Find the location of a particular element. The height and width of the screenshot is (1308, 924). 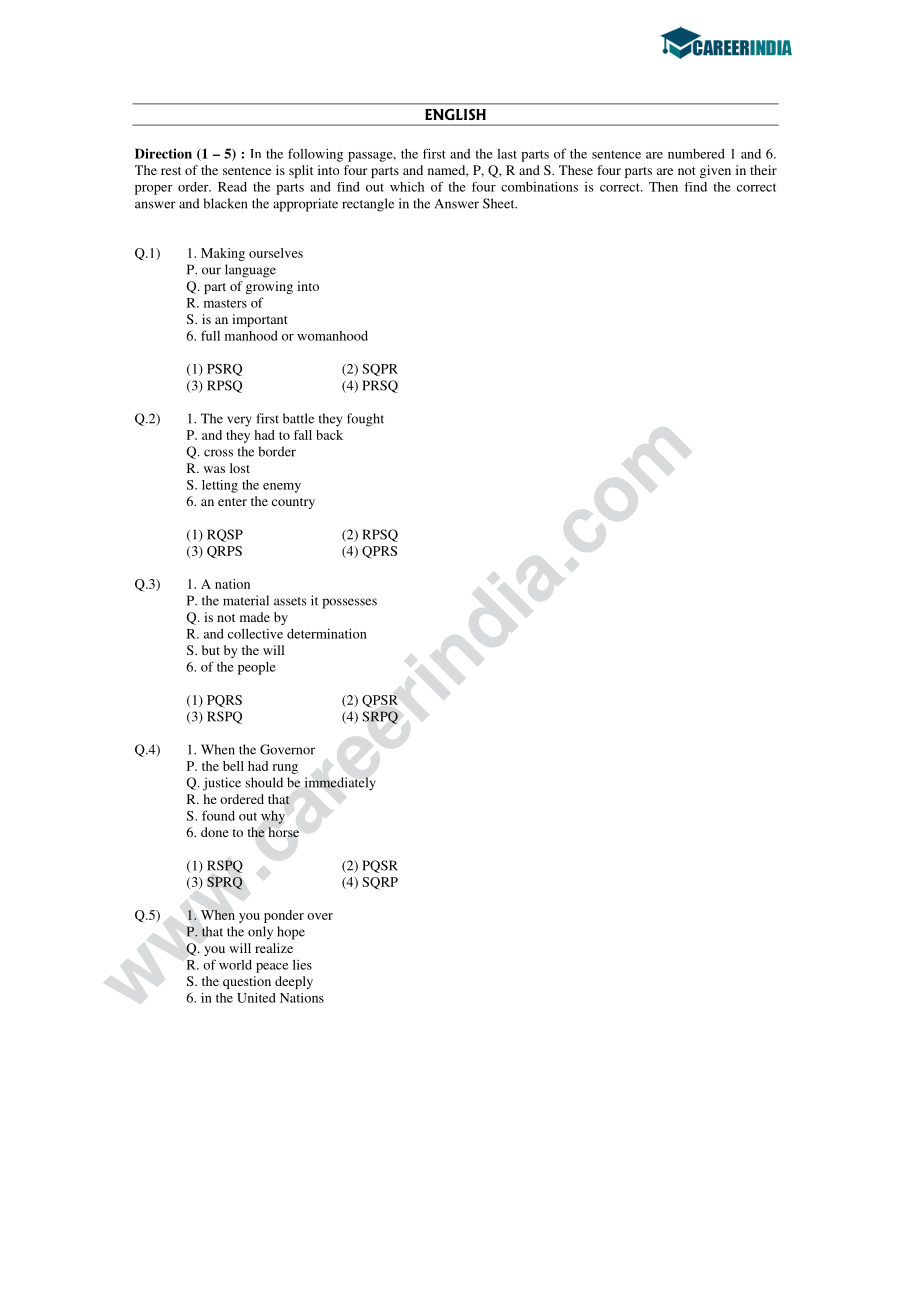

immediately is located at coordinates (340, 784).
